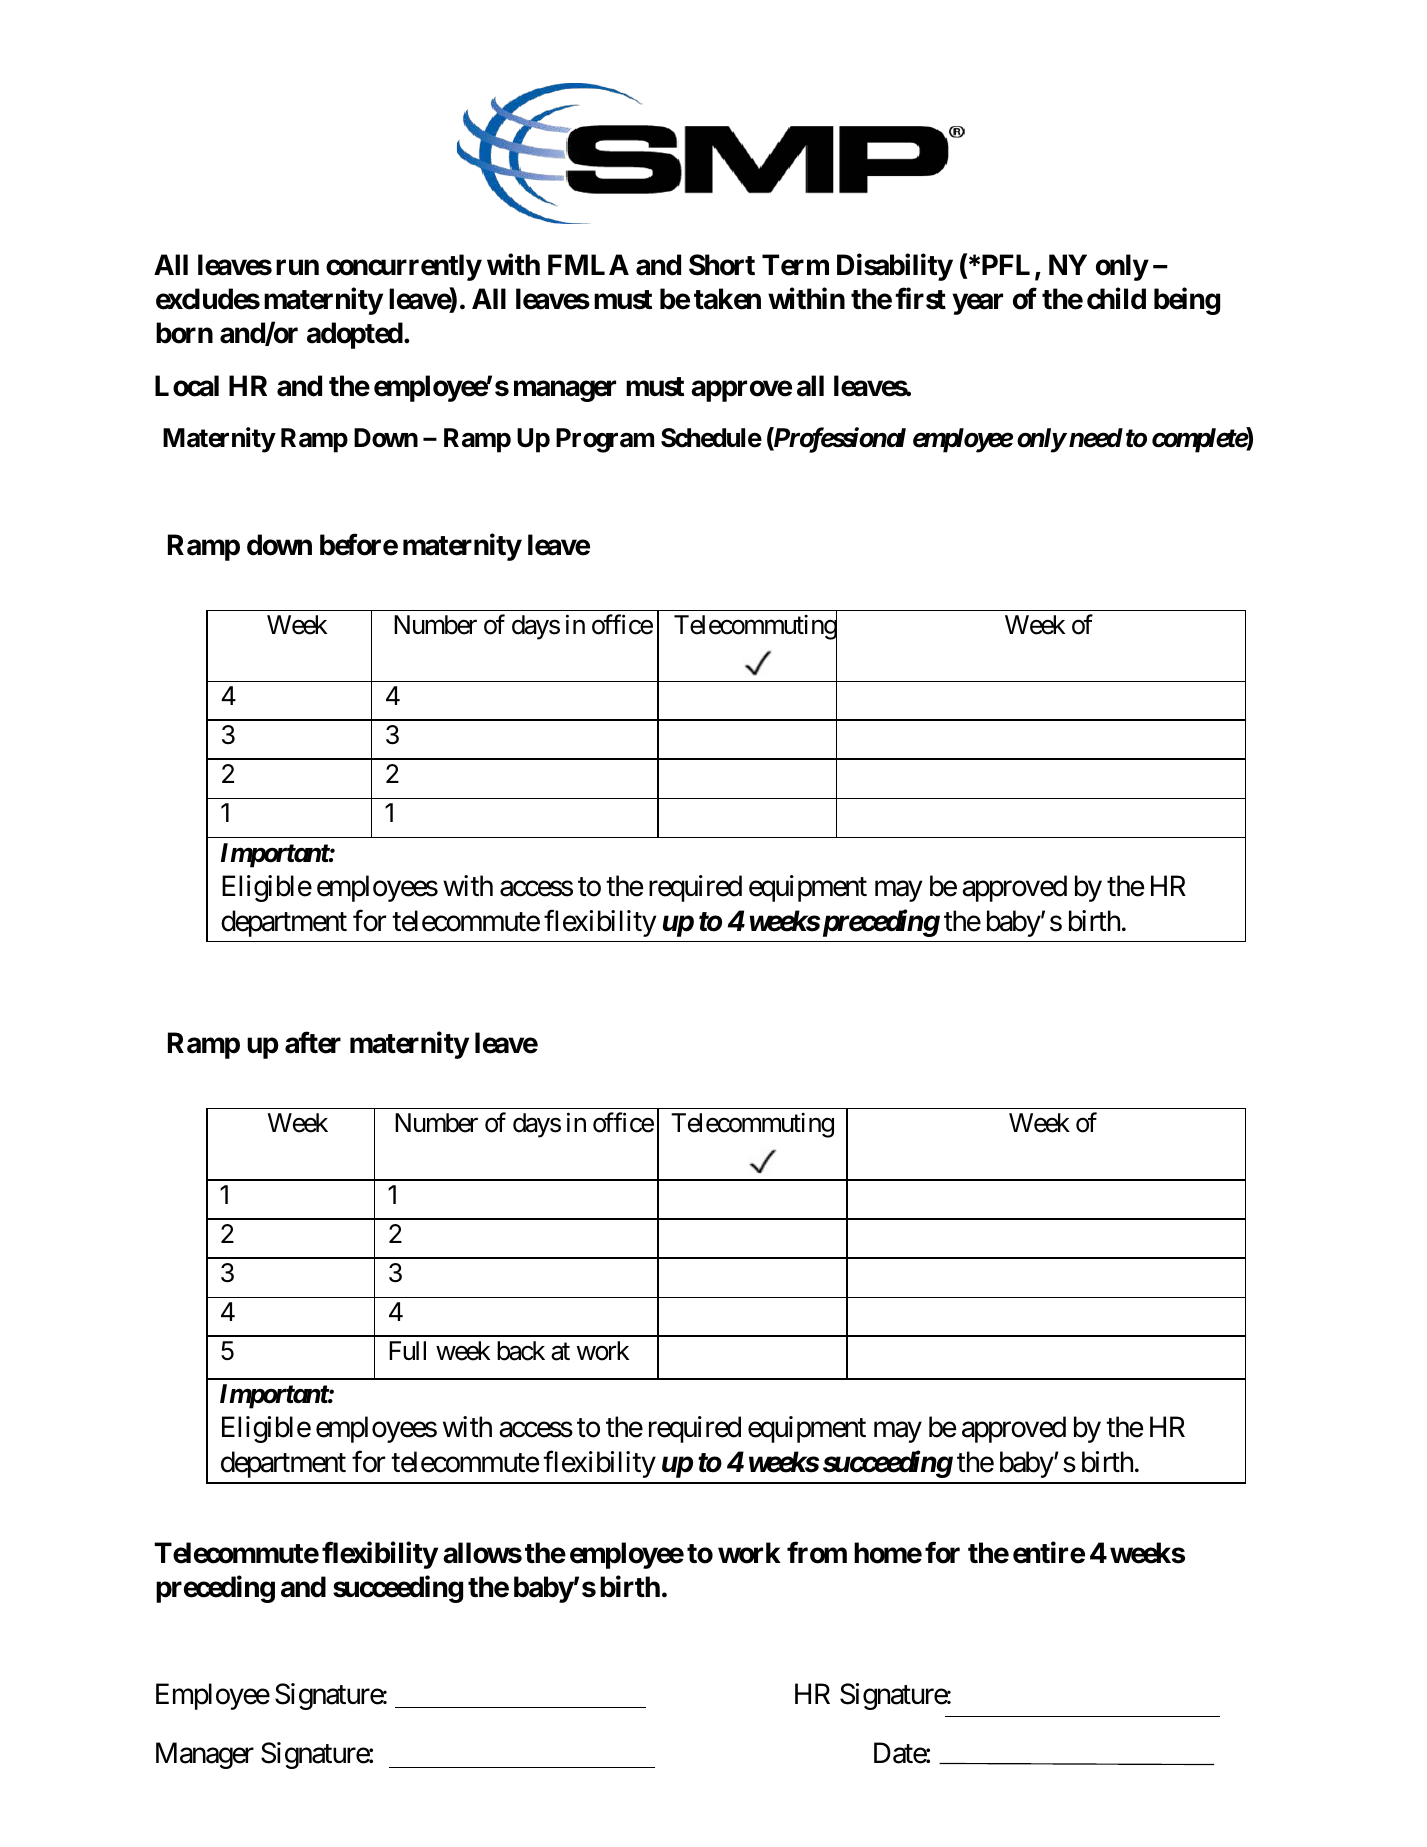 This document has width=1427, height=1847. What do you see at coordinates (313, 1043) in the document?
I see `after` at bounding box center [313, 1043].
